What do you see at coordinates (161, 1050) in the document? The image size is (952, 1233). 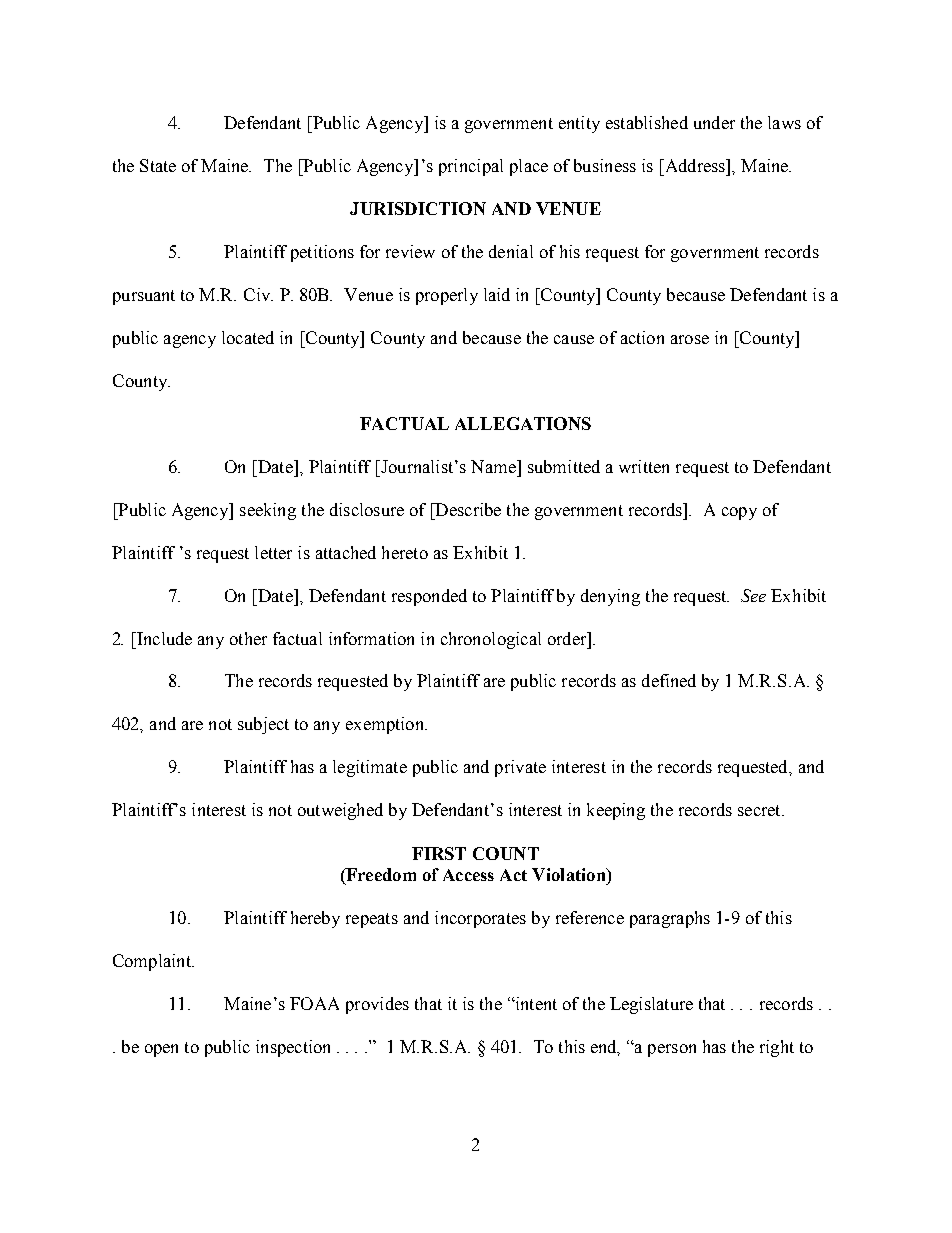 I see `open` at bounding box center [161, 1050].
